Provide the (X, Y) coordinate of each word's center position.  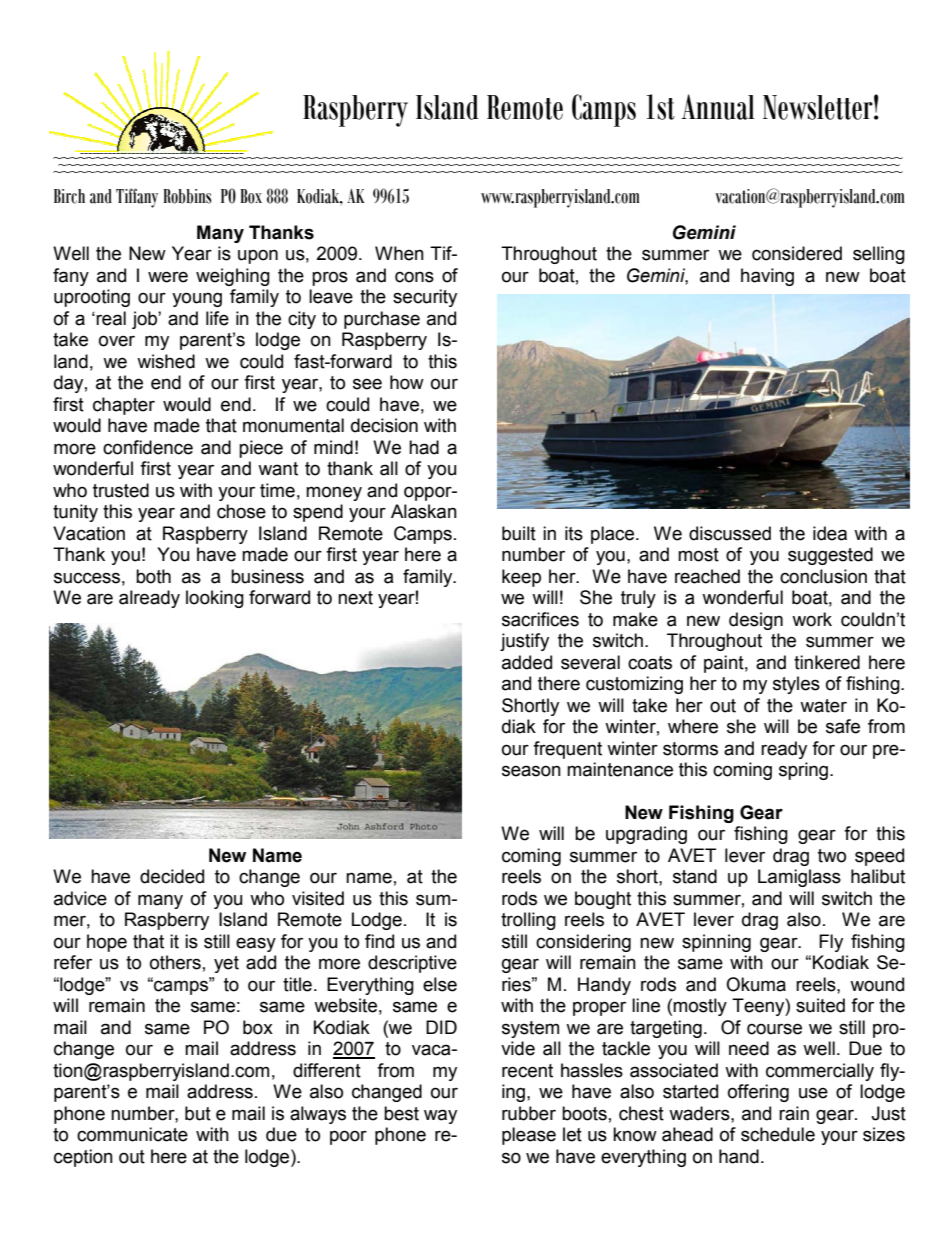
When (399, 253)
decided (172, 876)
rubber (529, 1113)
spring (805, 771)
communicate (132, 1134)
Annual (718, 107)
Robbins (187, 196)
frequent (567, 750)
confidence (148, 447)
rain (794, 1113)
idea (830, 533)
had (424, 447)
